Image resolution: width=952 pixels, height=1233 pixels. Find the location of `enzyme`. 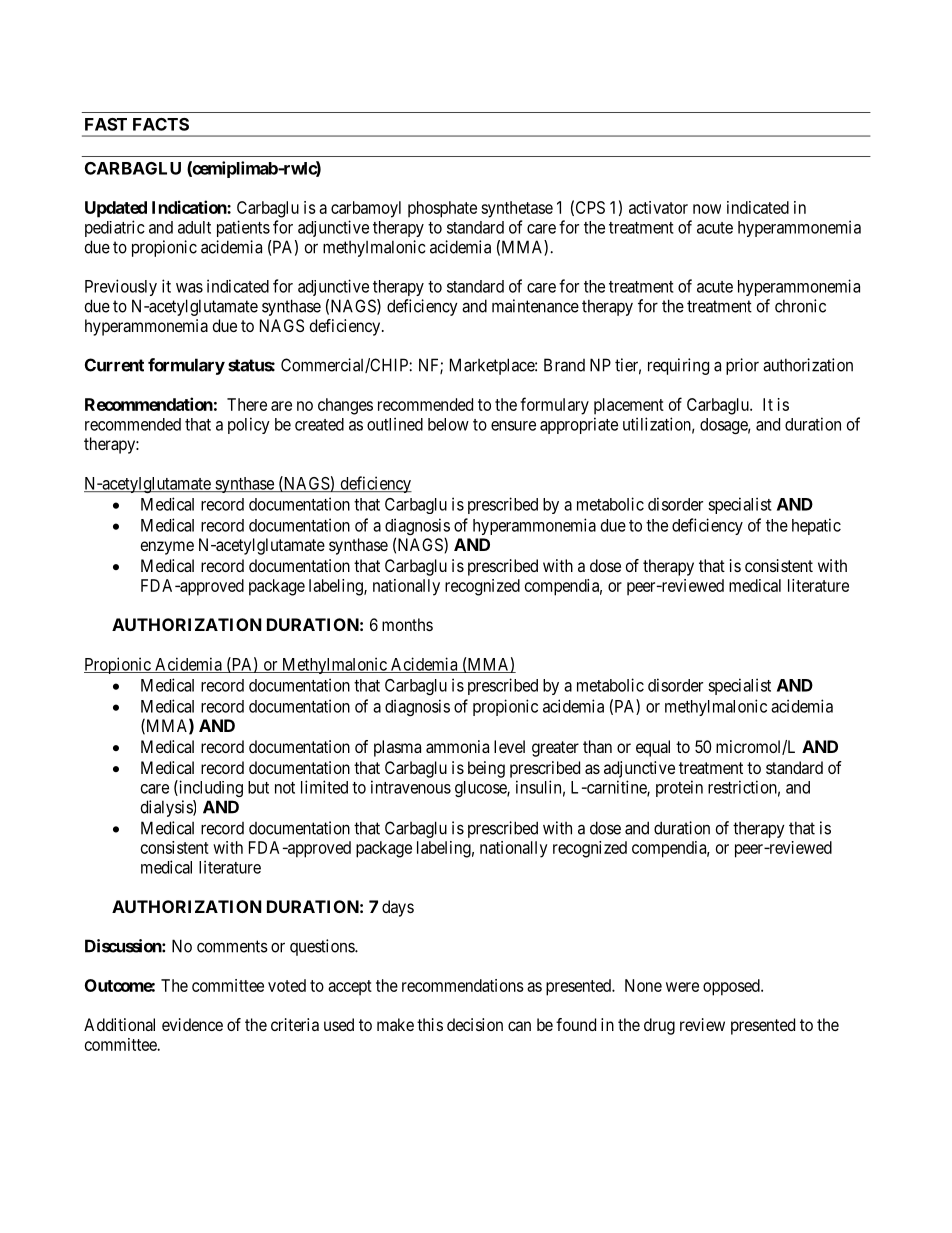

enzyme is located at coordinates (167, 548).
